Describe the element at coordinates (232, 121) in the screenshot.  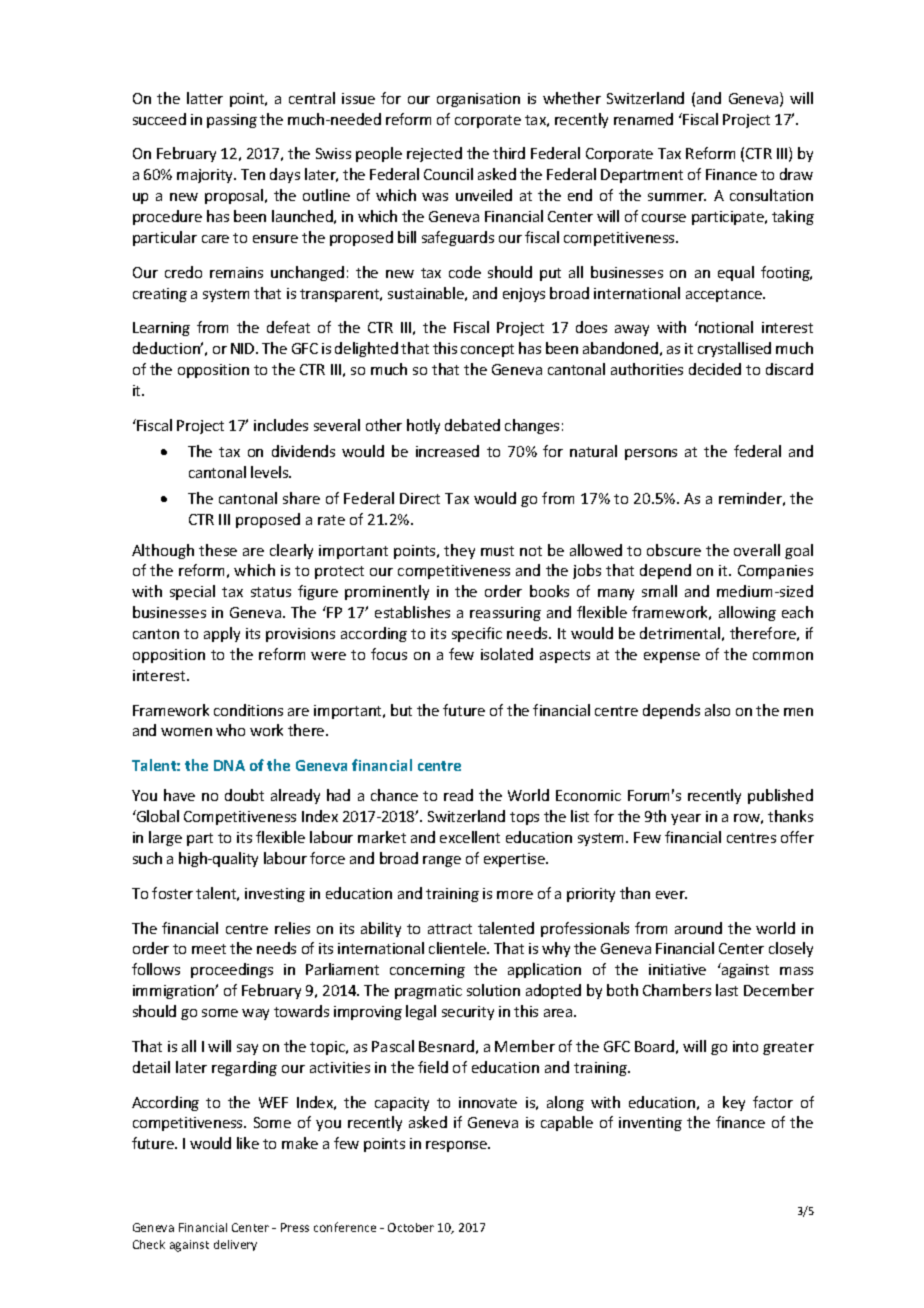
I see `passing` at that location.
